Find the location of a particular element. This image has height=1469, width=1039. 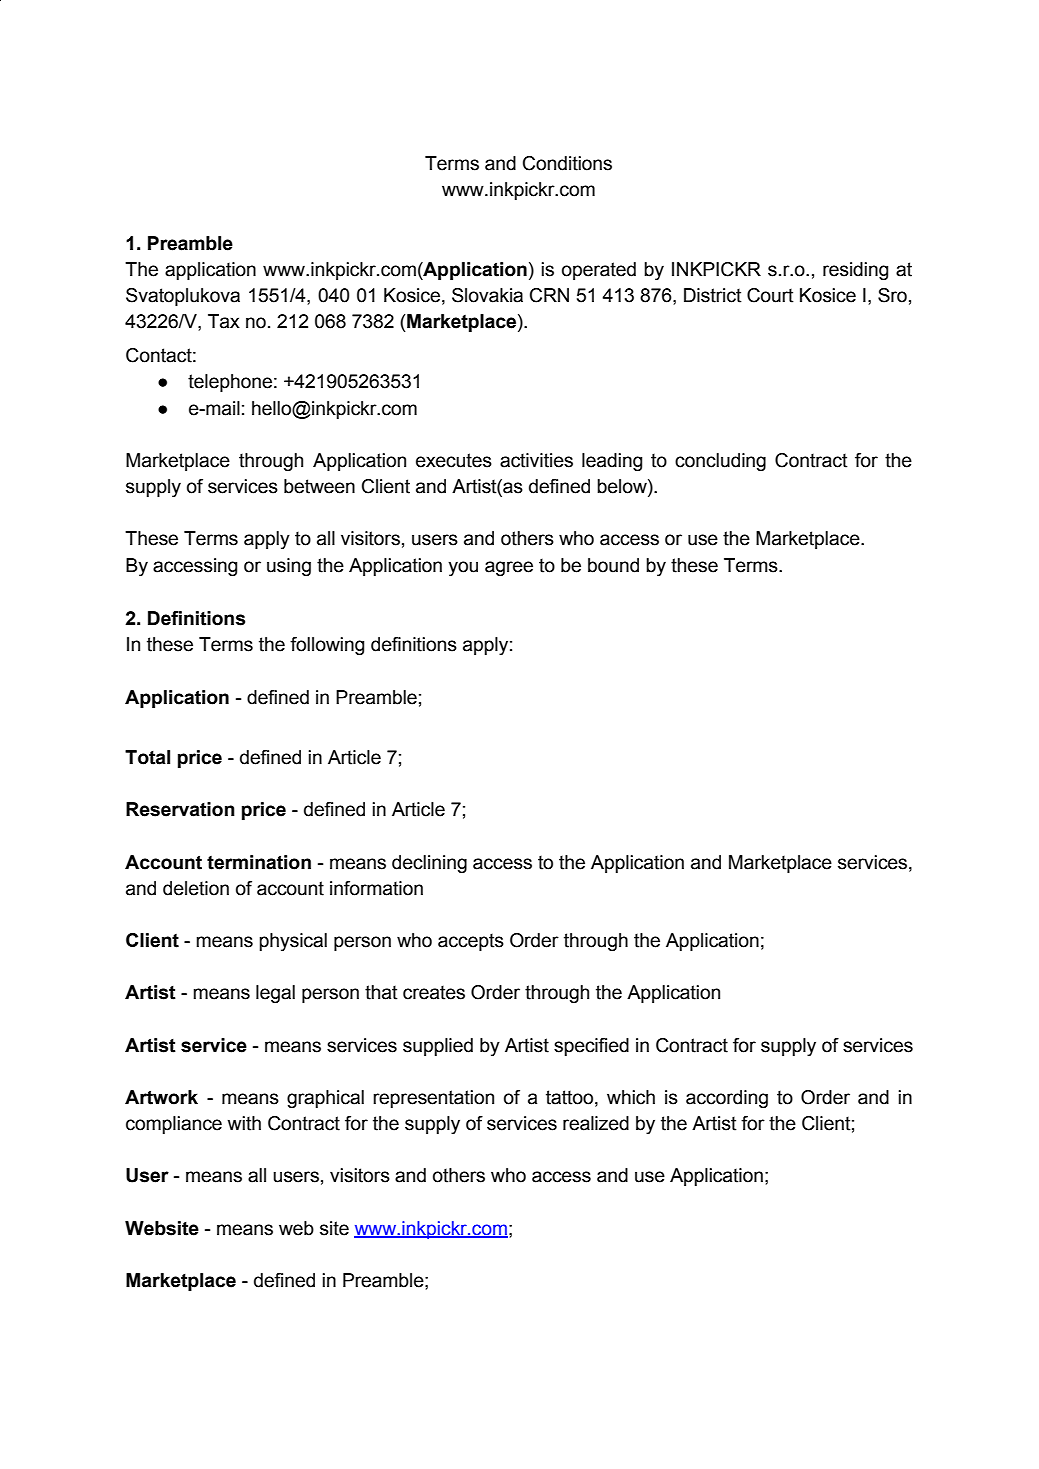

activities is located at coordinates (536, 460).
